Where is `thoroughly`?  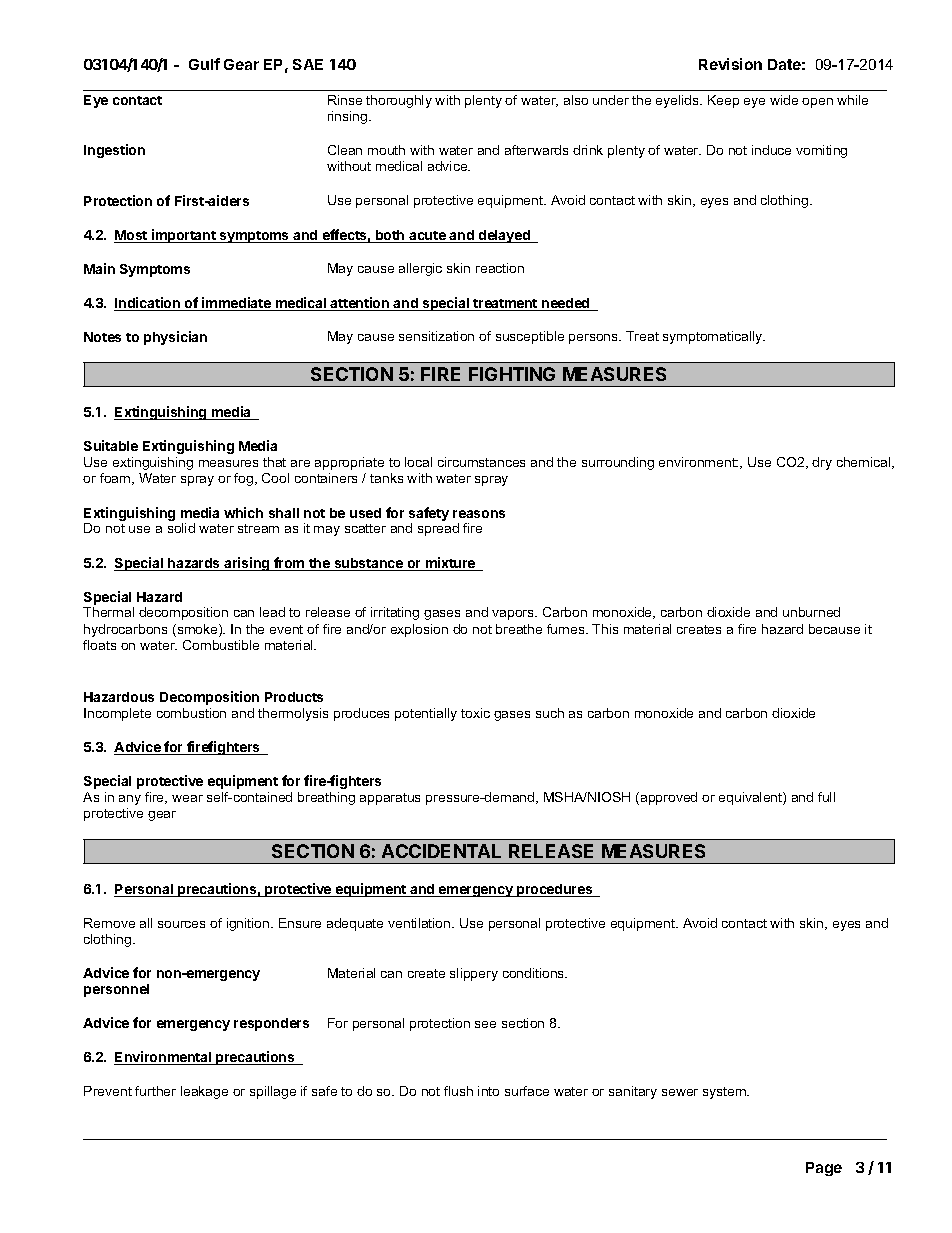
thoroughly is located at coordinates (399, 101).
